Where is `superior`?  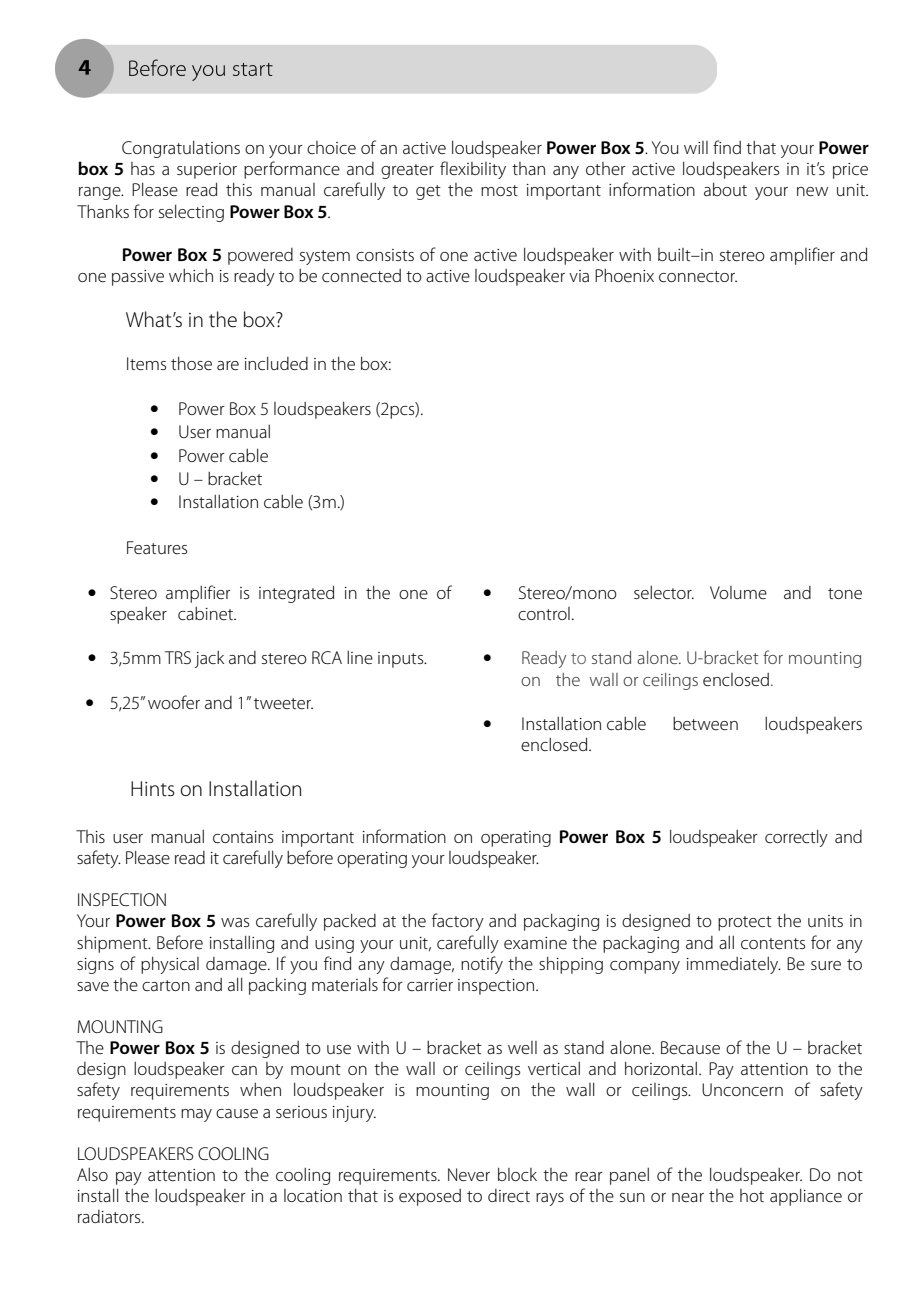 superior is located at coordinates (207, 171).
